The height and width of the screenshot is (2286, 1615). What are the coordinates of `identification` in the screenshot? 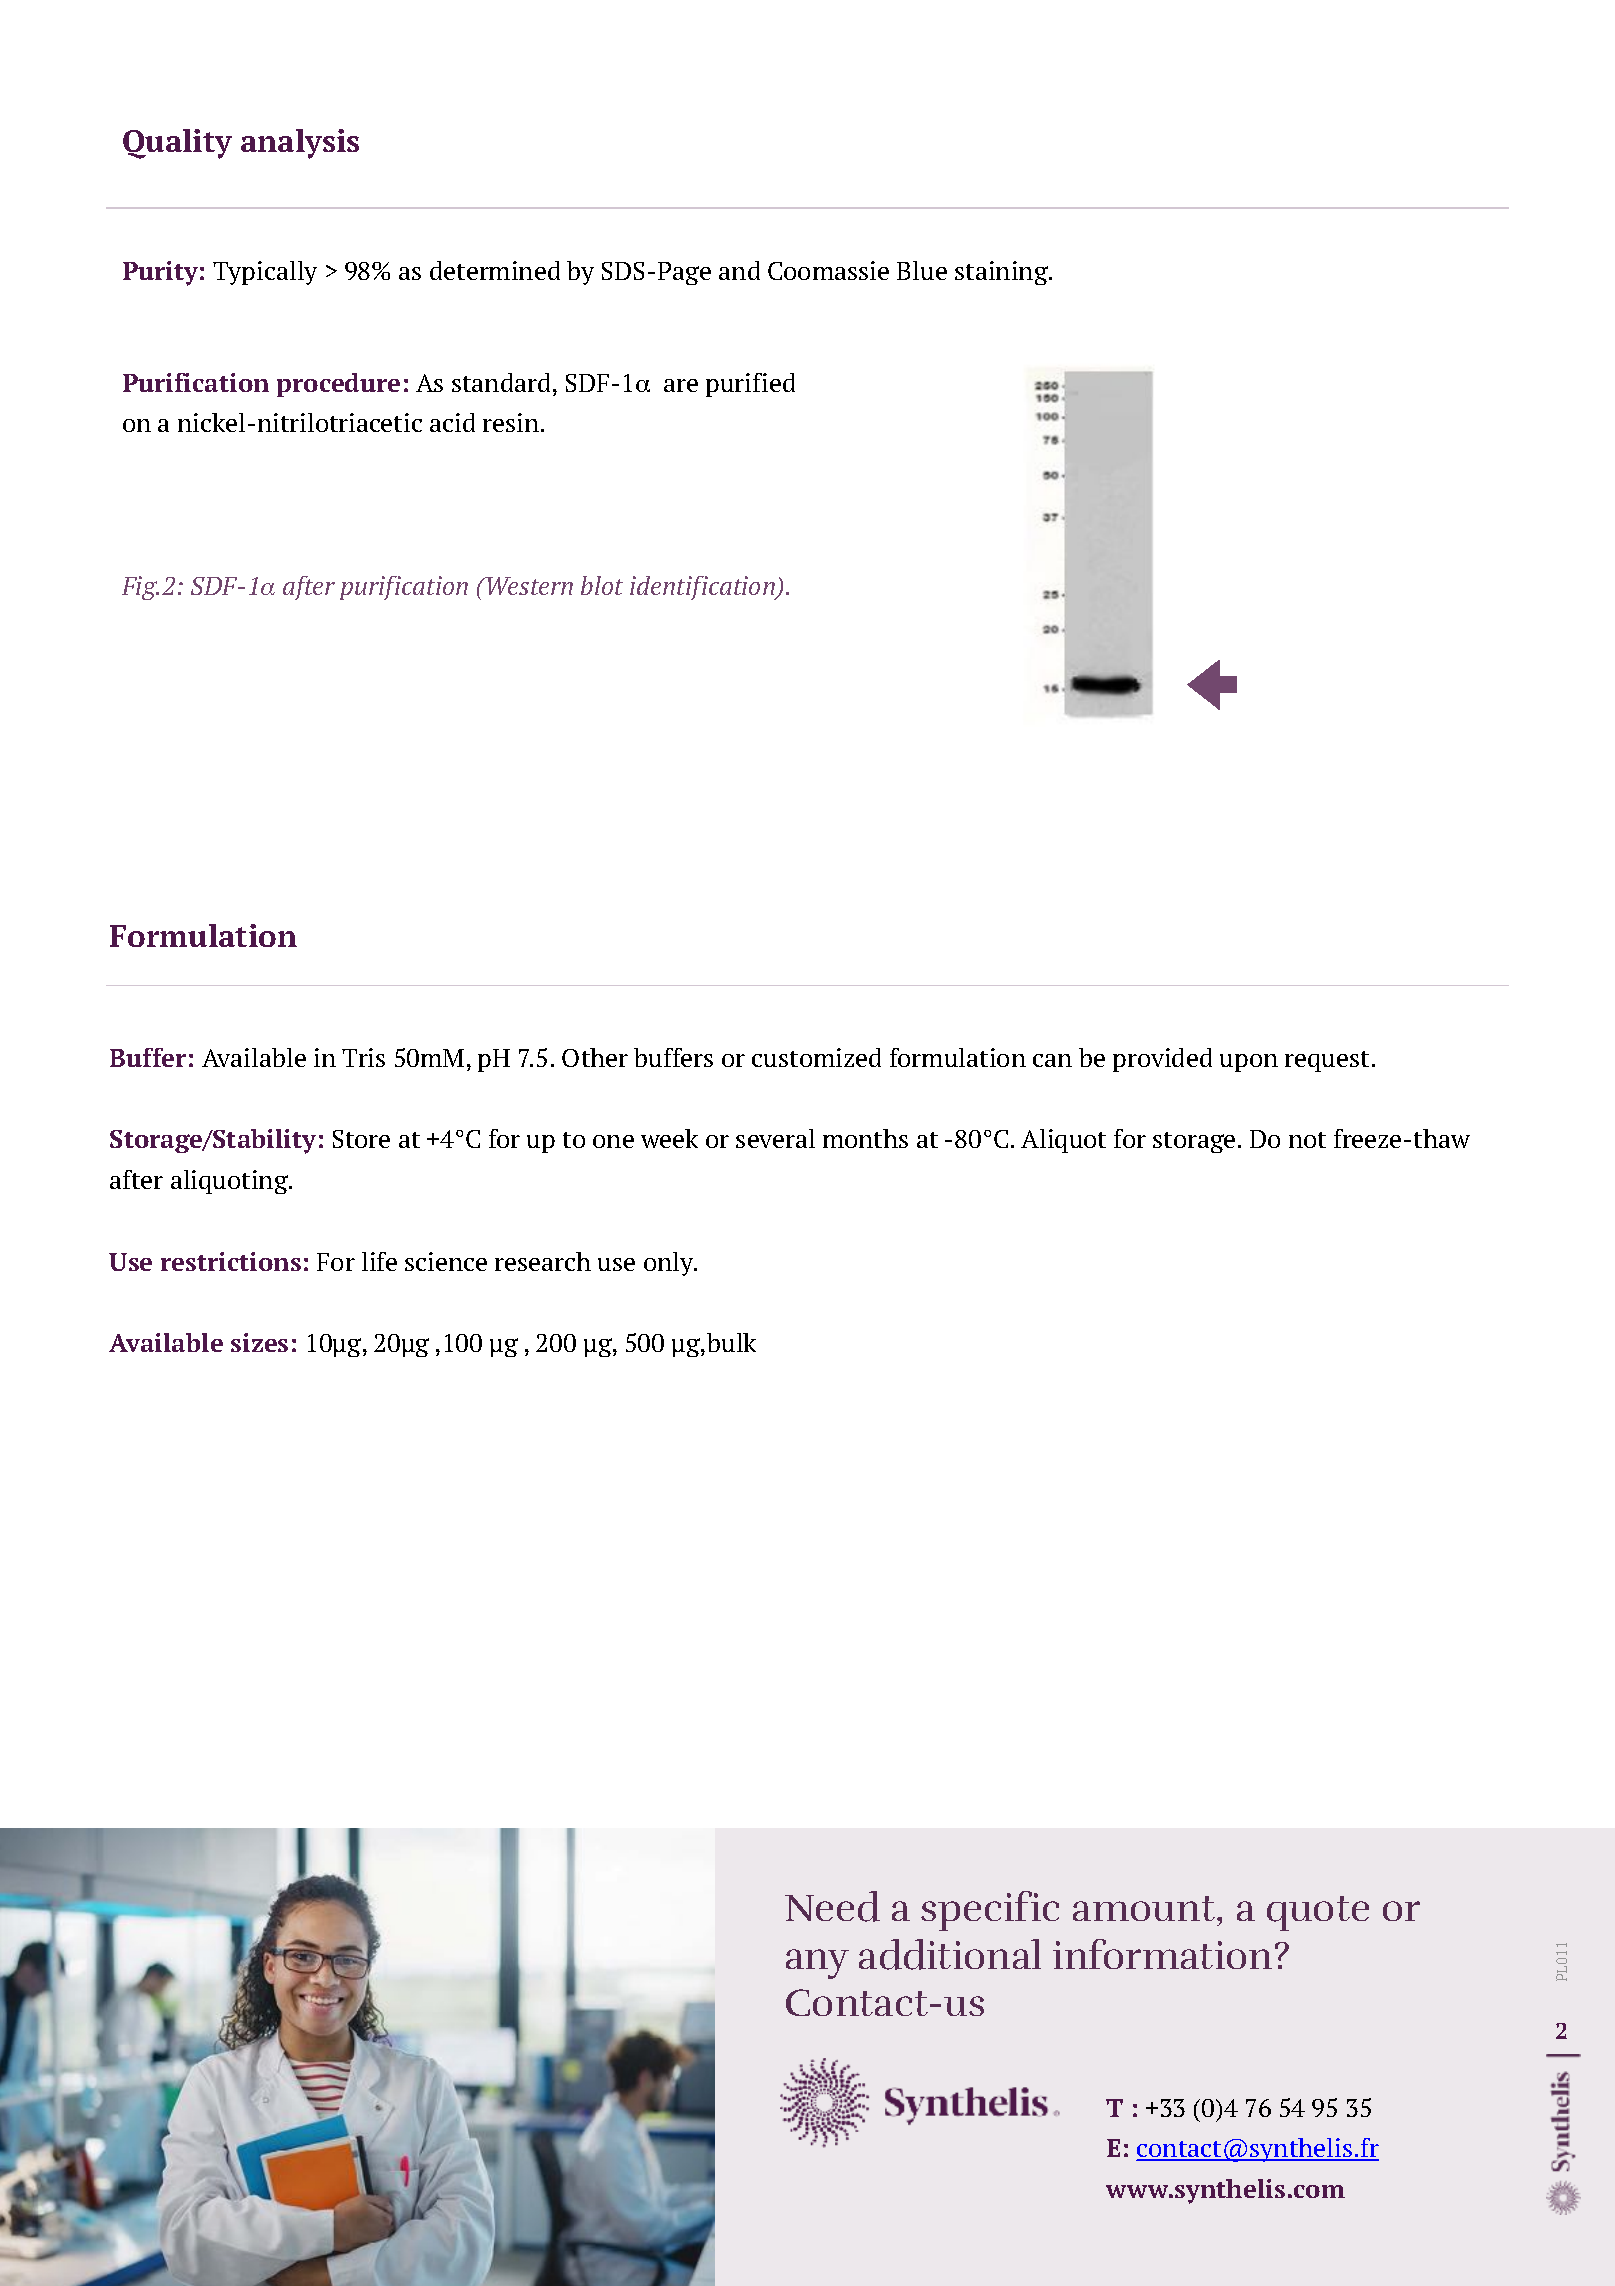 It's located at (703, 588).
